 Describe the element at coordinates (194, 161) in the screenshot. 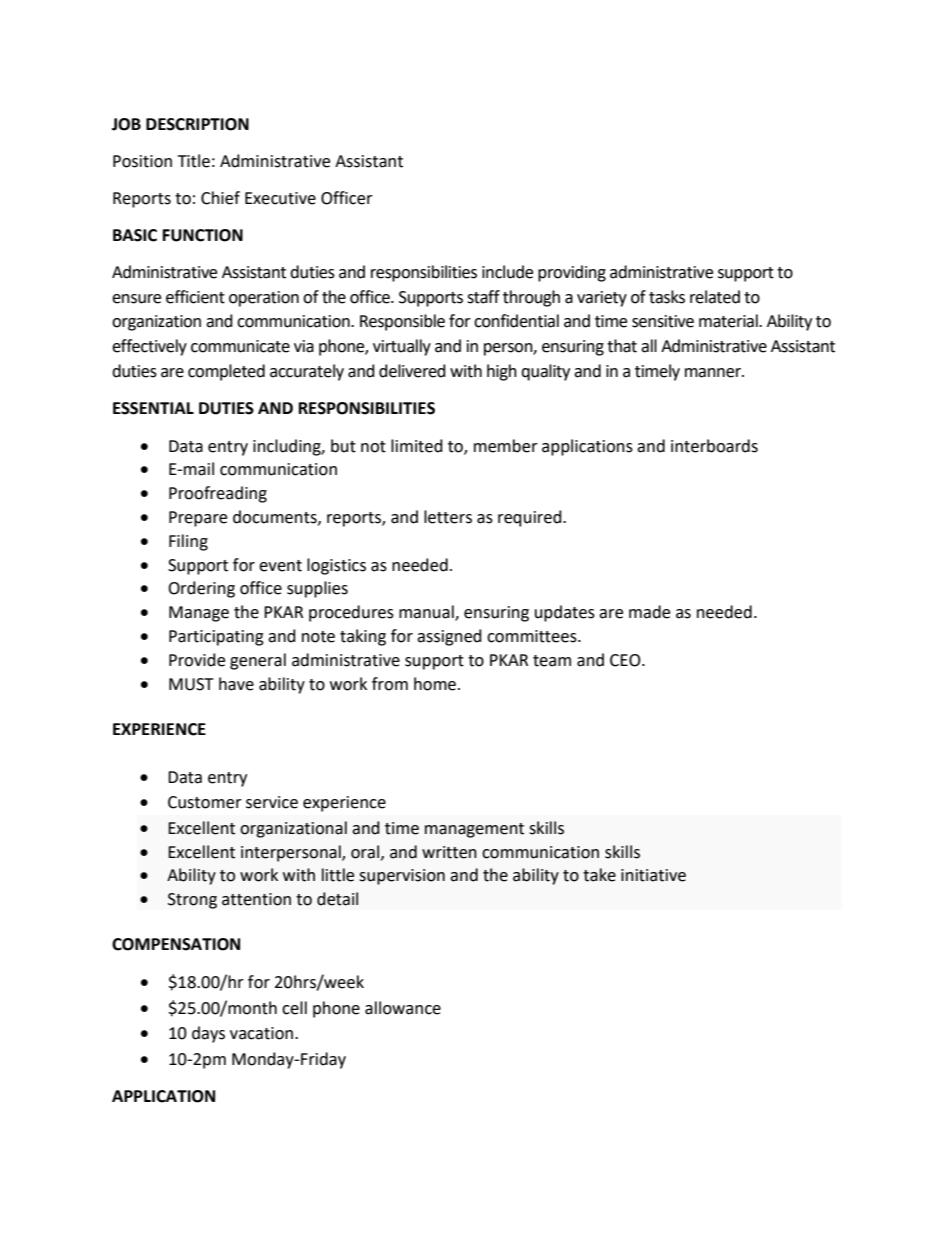

I see `Title` at that location.
